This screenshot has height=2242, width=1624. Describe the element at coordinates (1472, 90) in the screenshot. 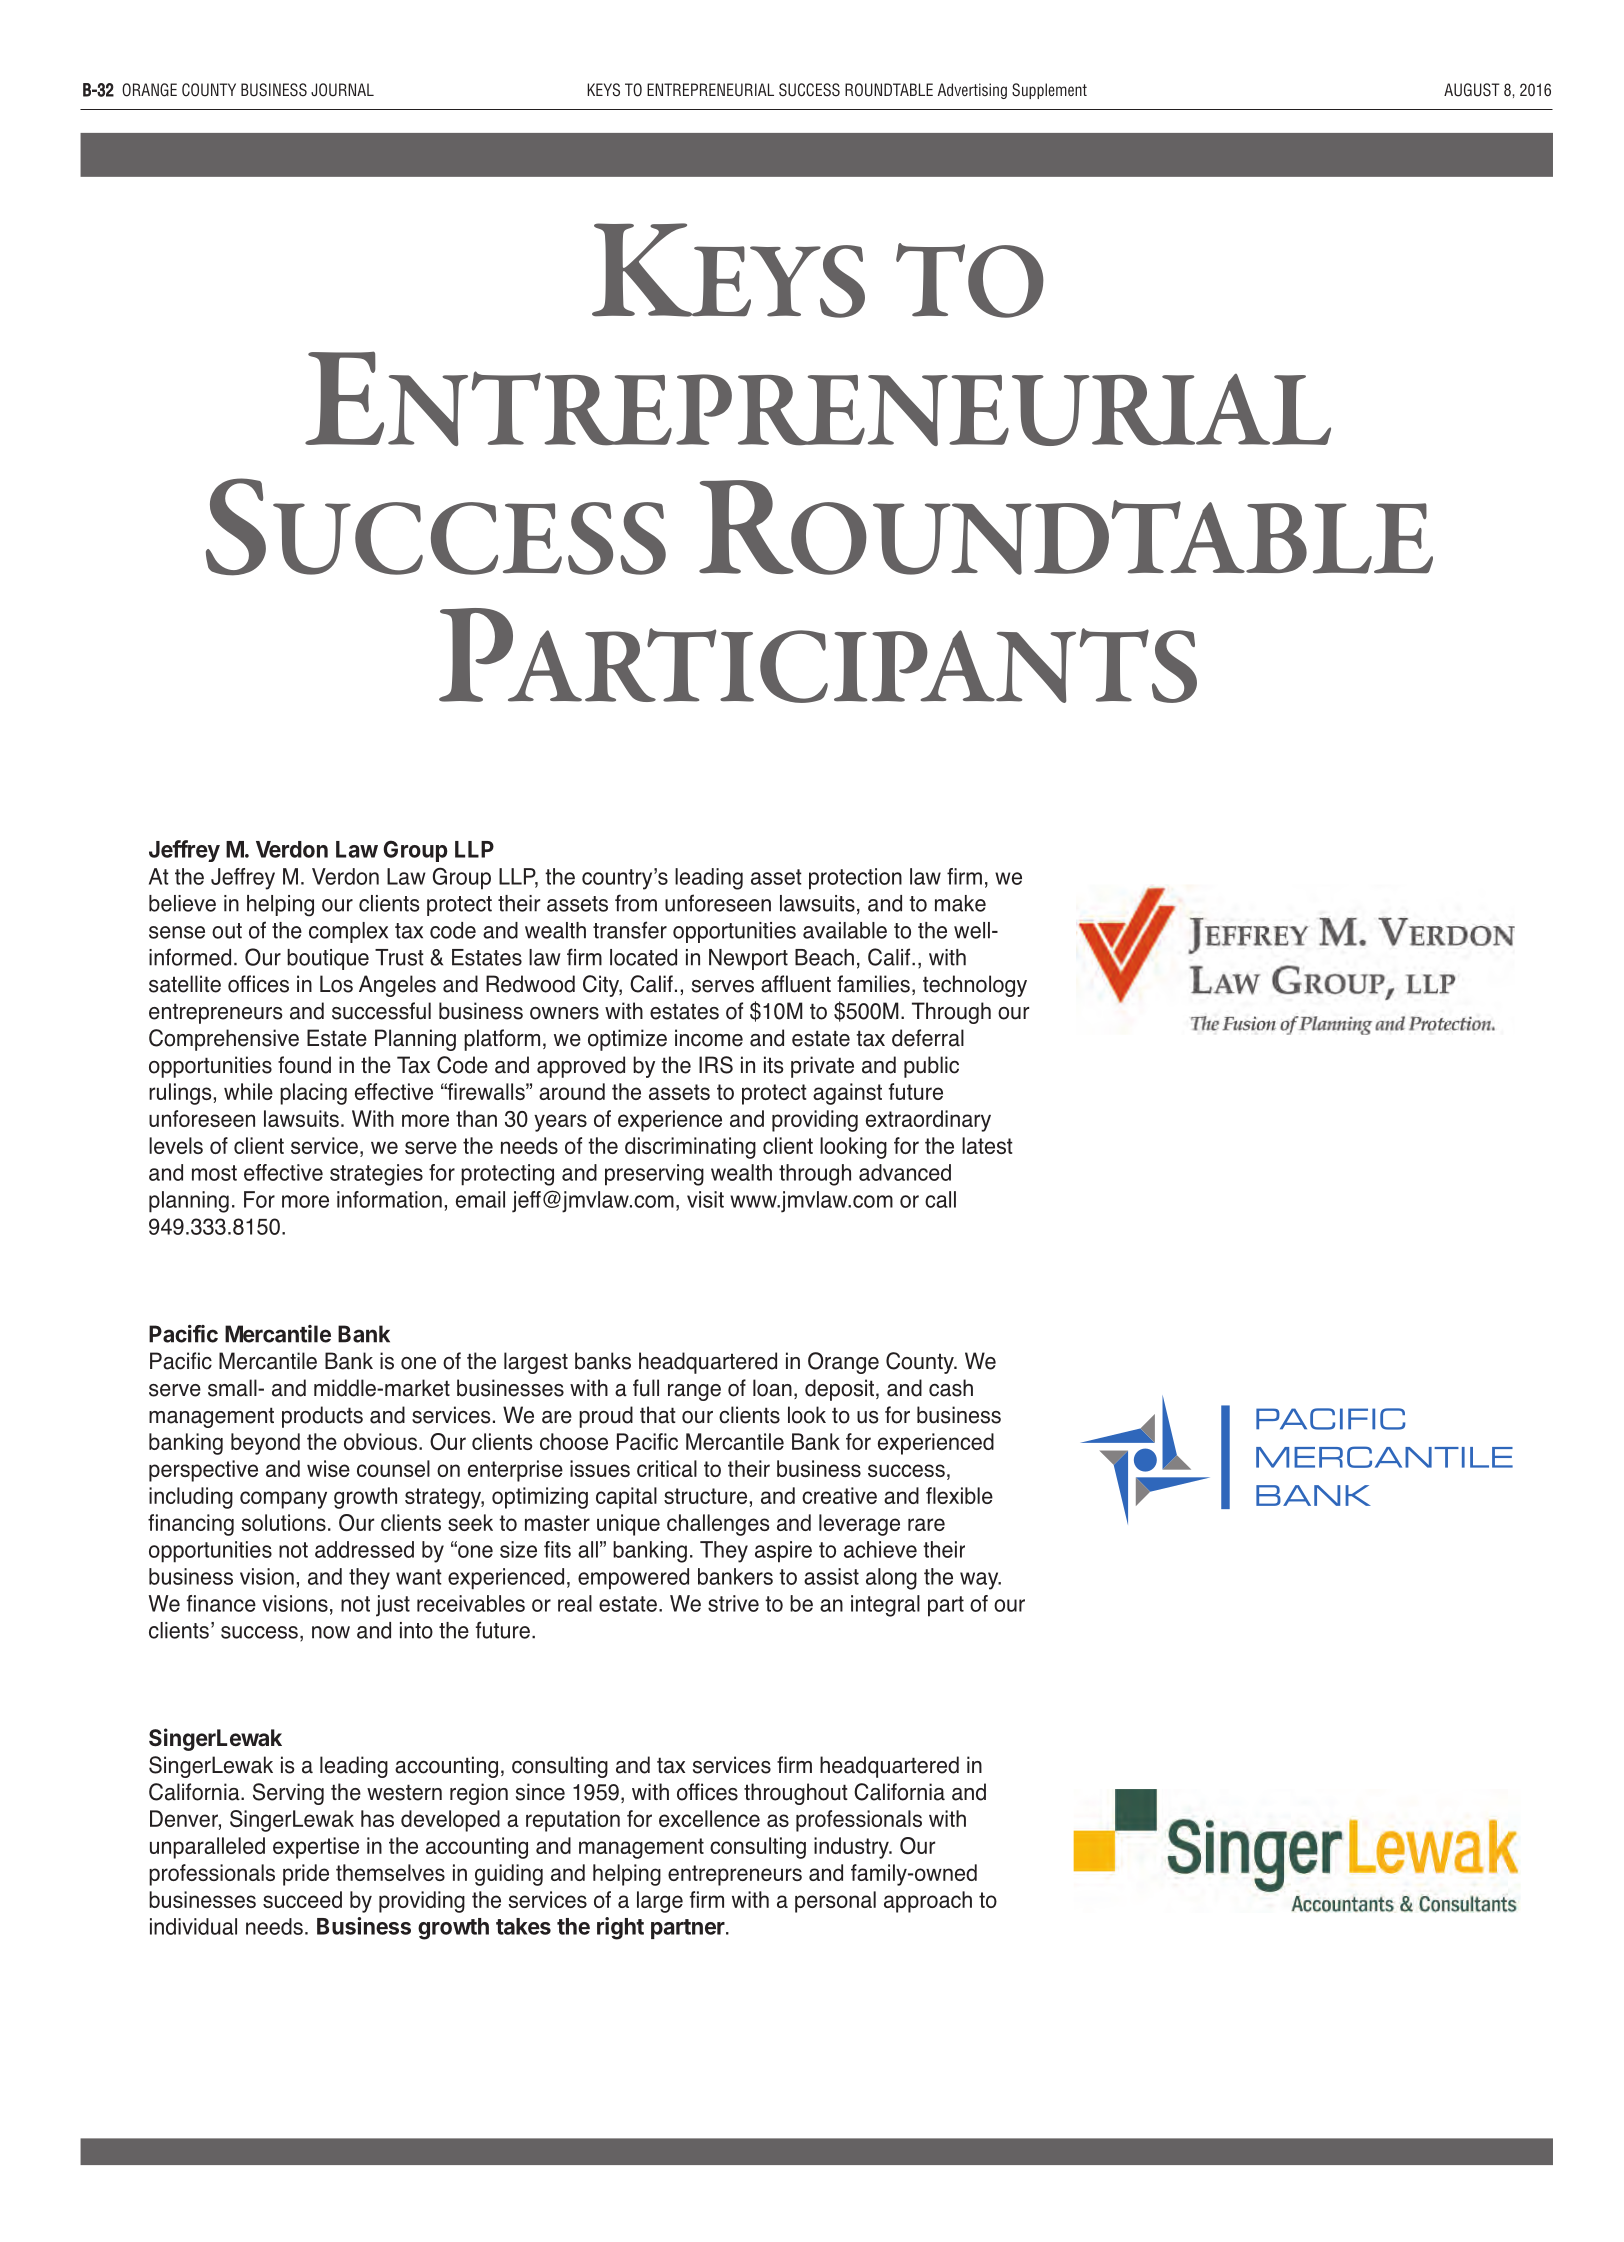

I see `AUGUST` at that location.
